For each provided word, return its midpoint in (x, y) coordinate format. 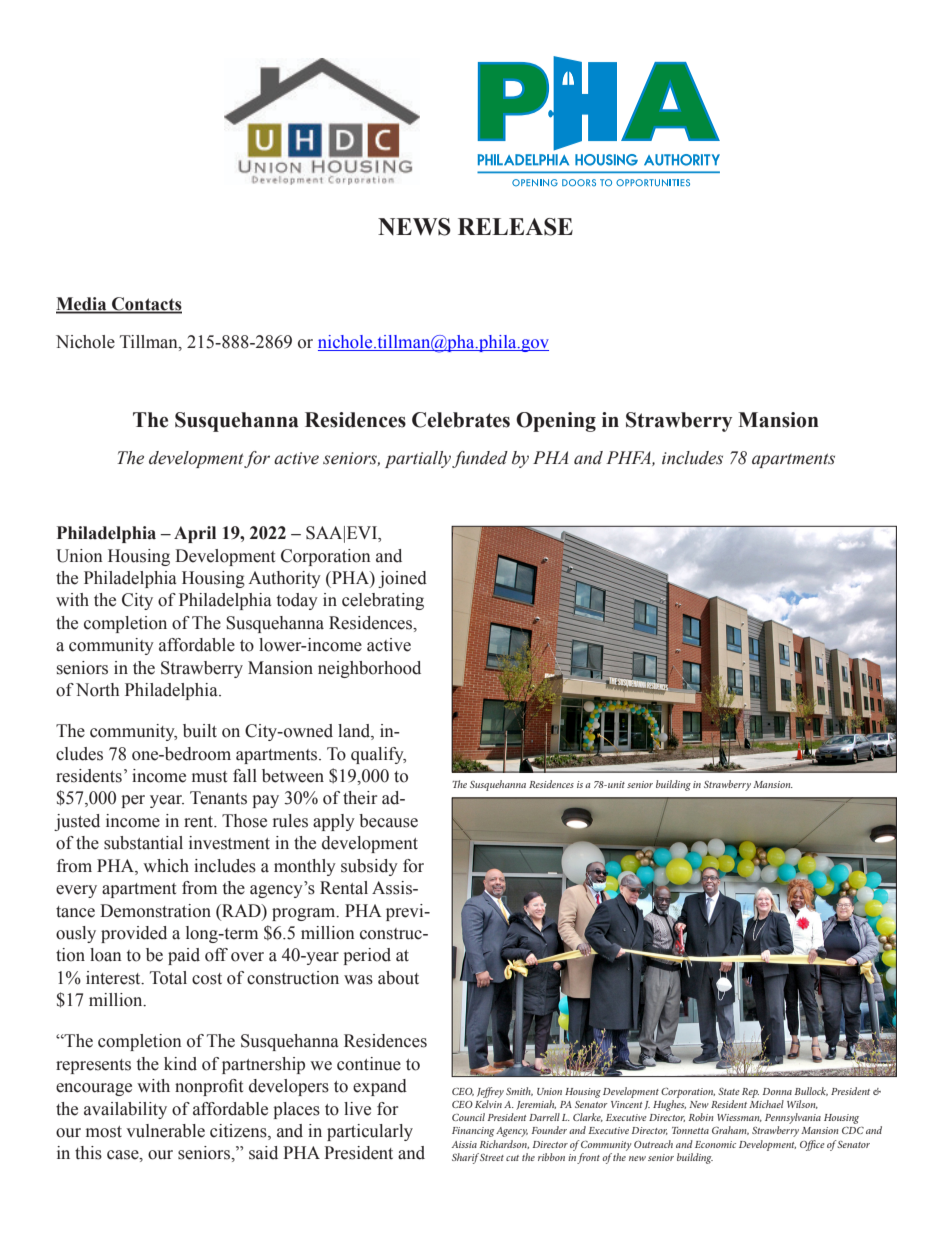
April (195, 534)
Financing (473, 1132)
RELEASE (515, 227)
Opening (556, 422)
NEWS (414, 227)
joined (402, 579)
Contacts (146, 305)
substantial (143, 843)
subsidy (369, 867)
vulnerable (165, 1131)
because (388, 821)
